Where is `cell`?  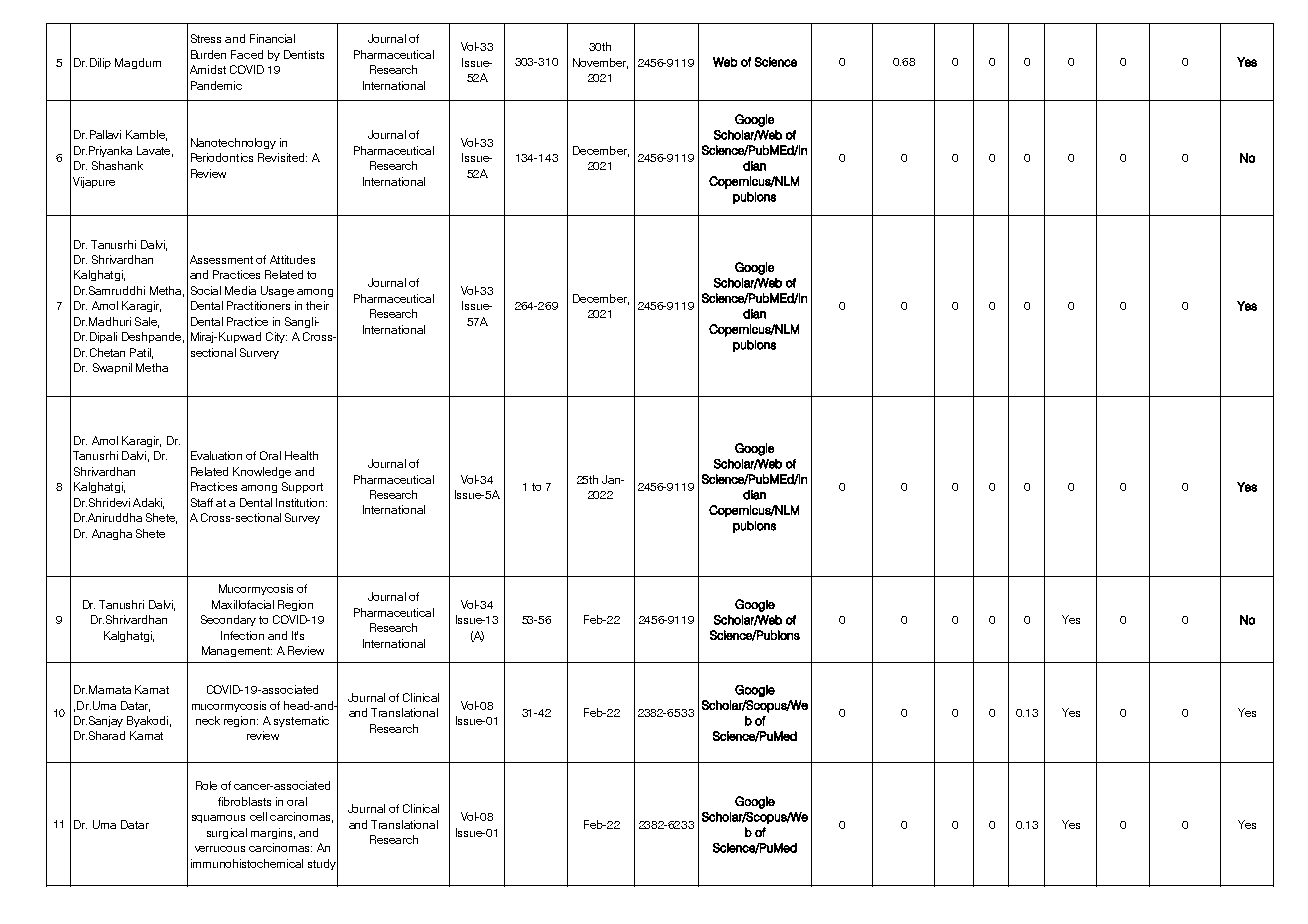
cell is located at coordinates (258, 816).
